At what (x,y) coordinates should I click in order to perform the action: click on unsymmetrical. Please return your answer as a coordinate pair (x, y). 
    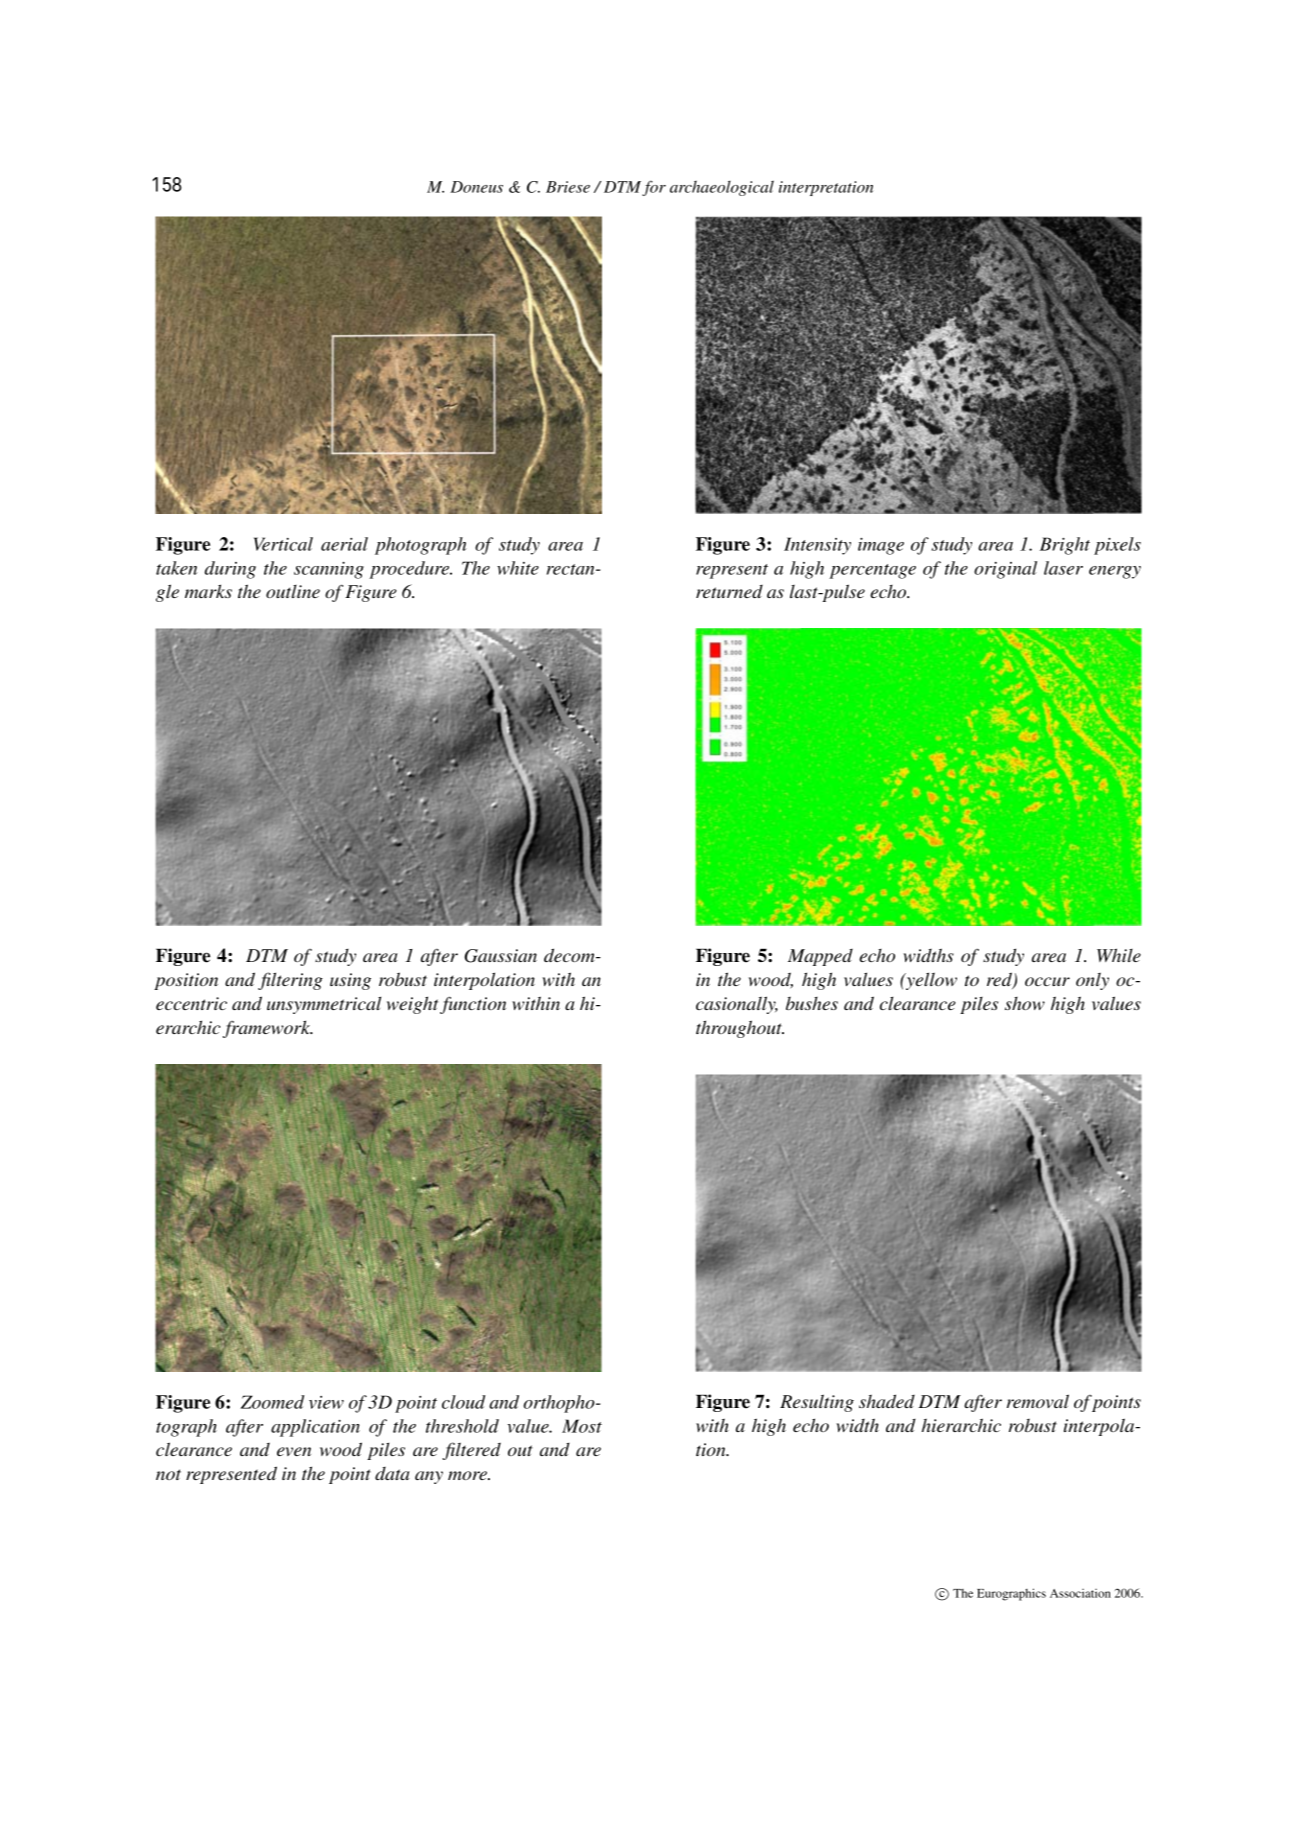
    Looking at the image, I should click on (324, 1005).
